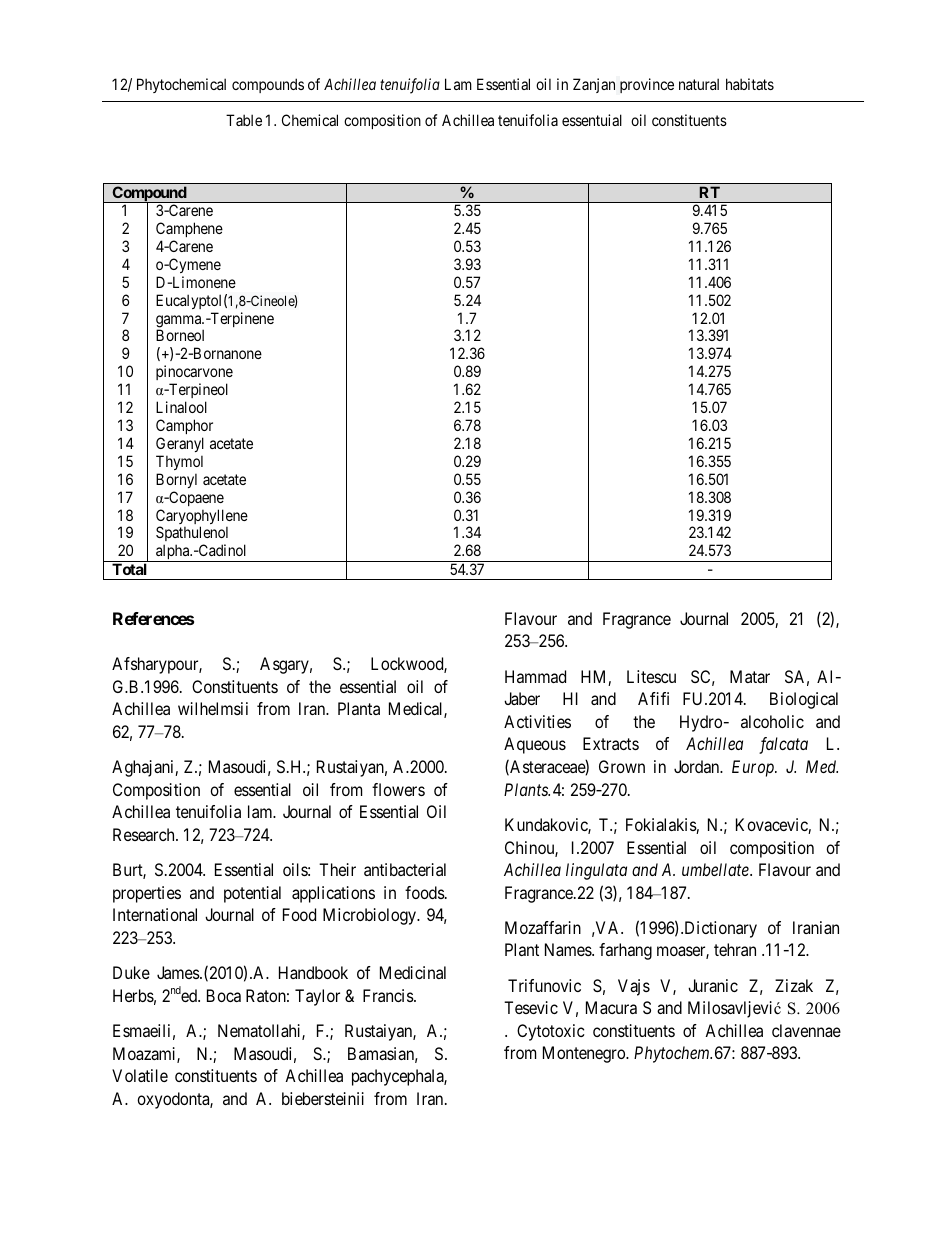 This document has height=1233, width=952. I want to click on tehran, so click(735, 949).
